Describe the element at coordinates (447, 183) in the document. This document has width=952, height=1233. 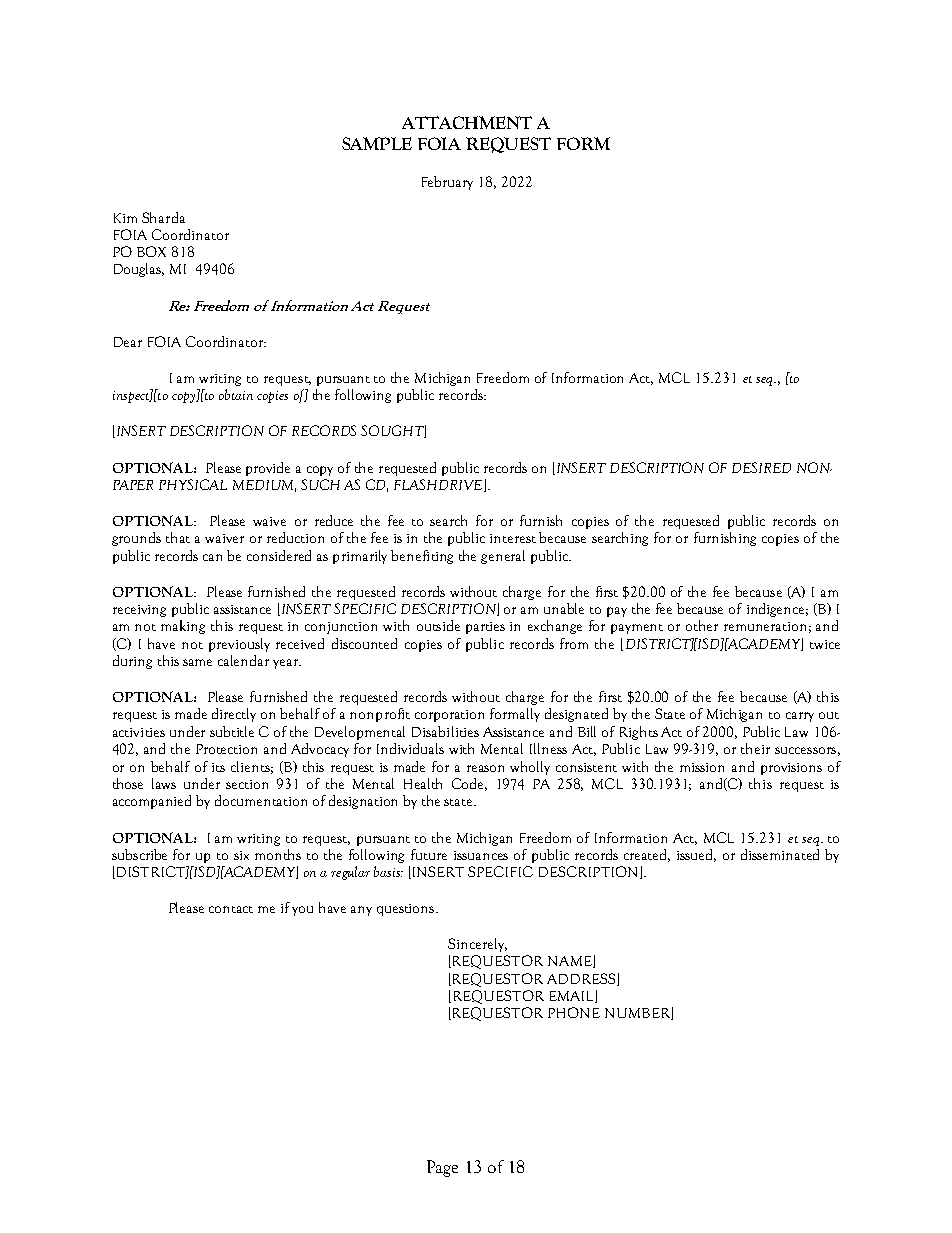
I see `February` at that location.
